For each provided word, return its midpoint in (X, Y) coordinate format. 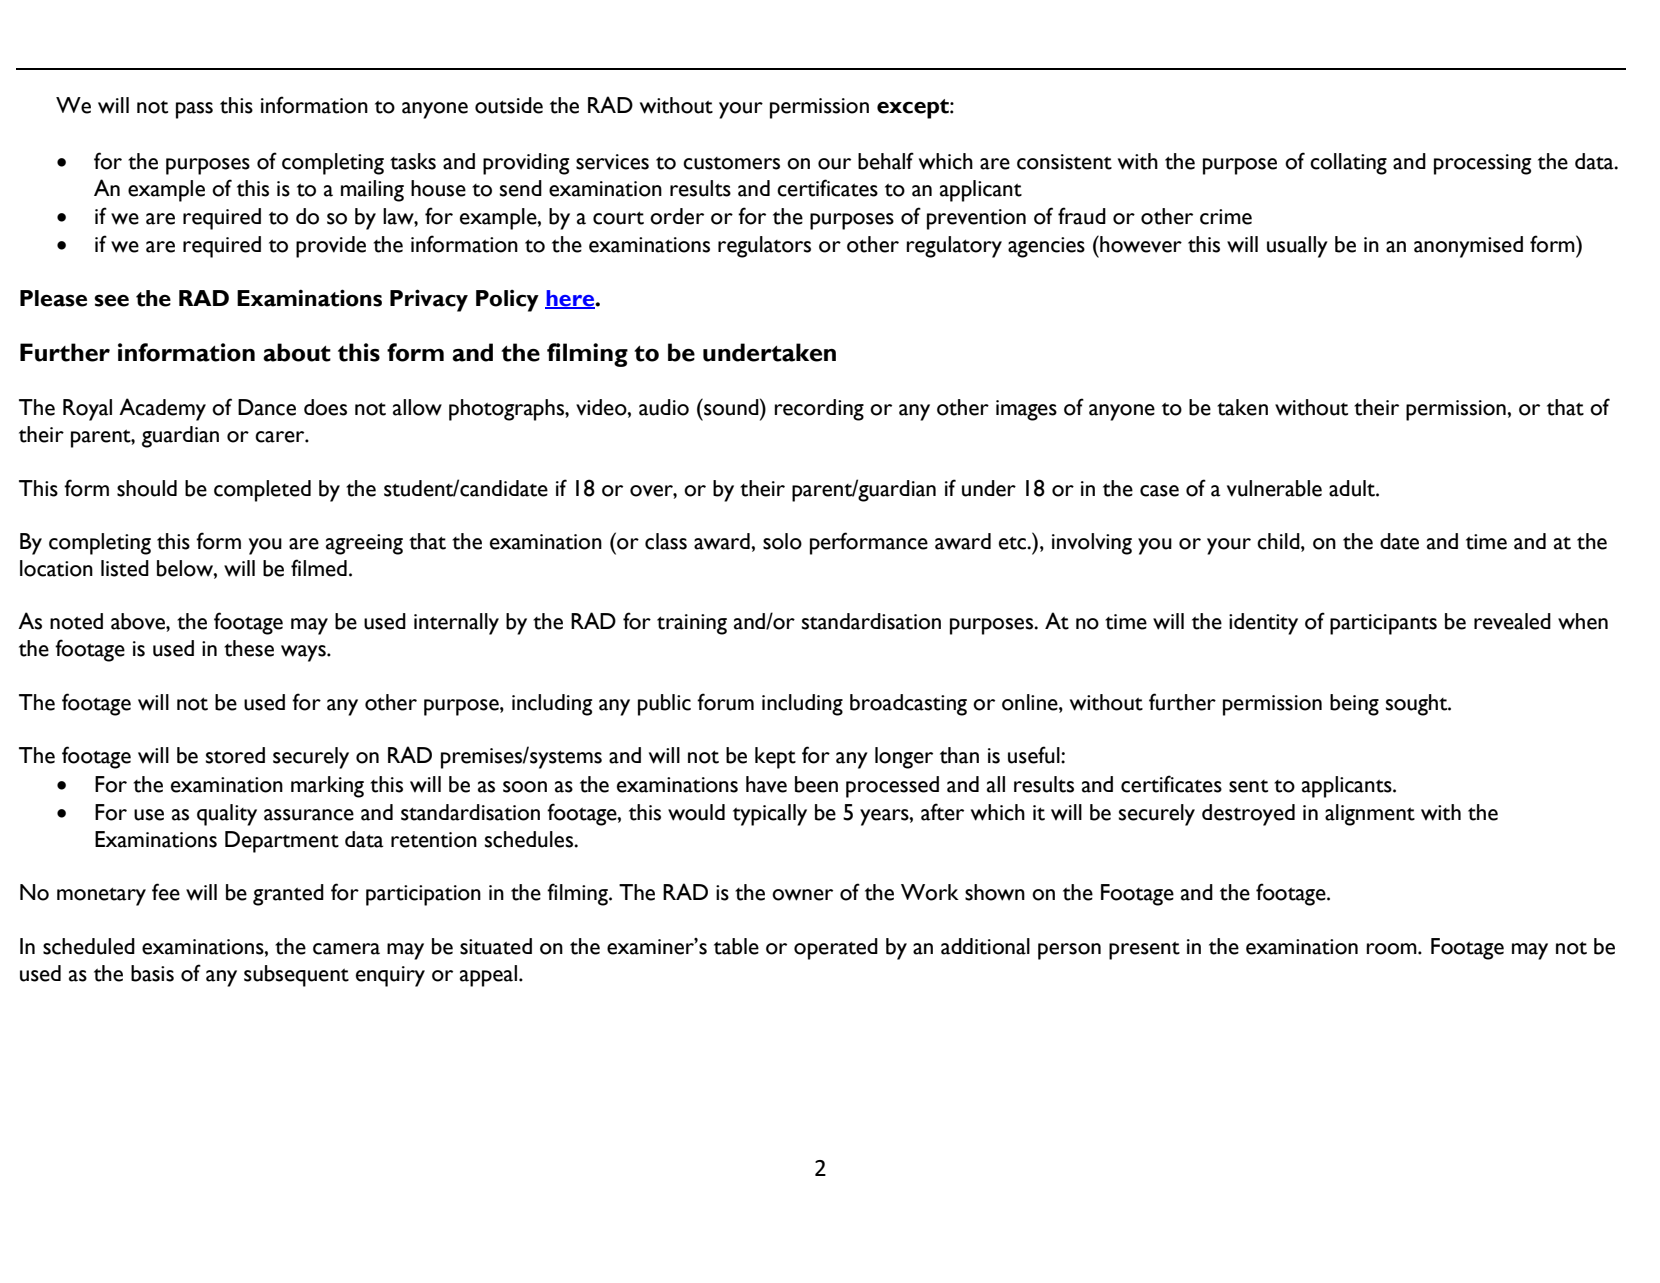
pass (194, 110)
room (1392, 949)
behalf (886, 161)
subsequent (296, 976)
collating (1348, 164)
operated (836, 949)
